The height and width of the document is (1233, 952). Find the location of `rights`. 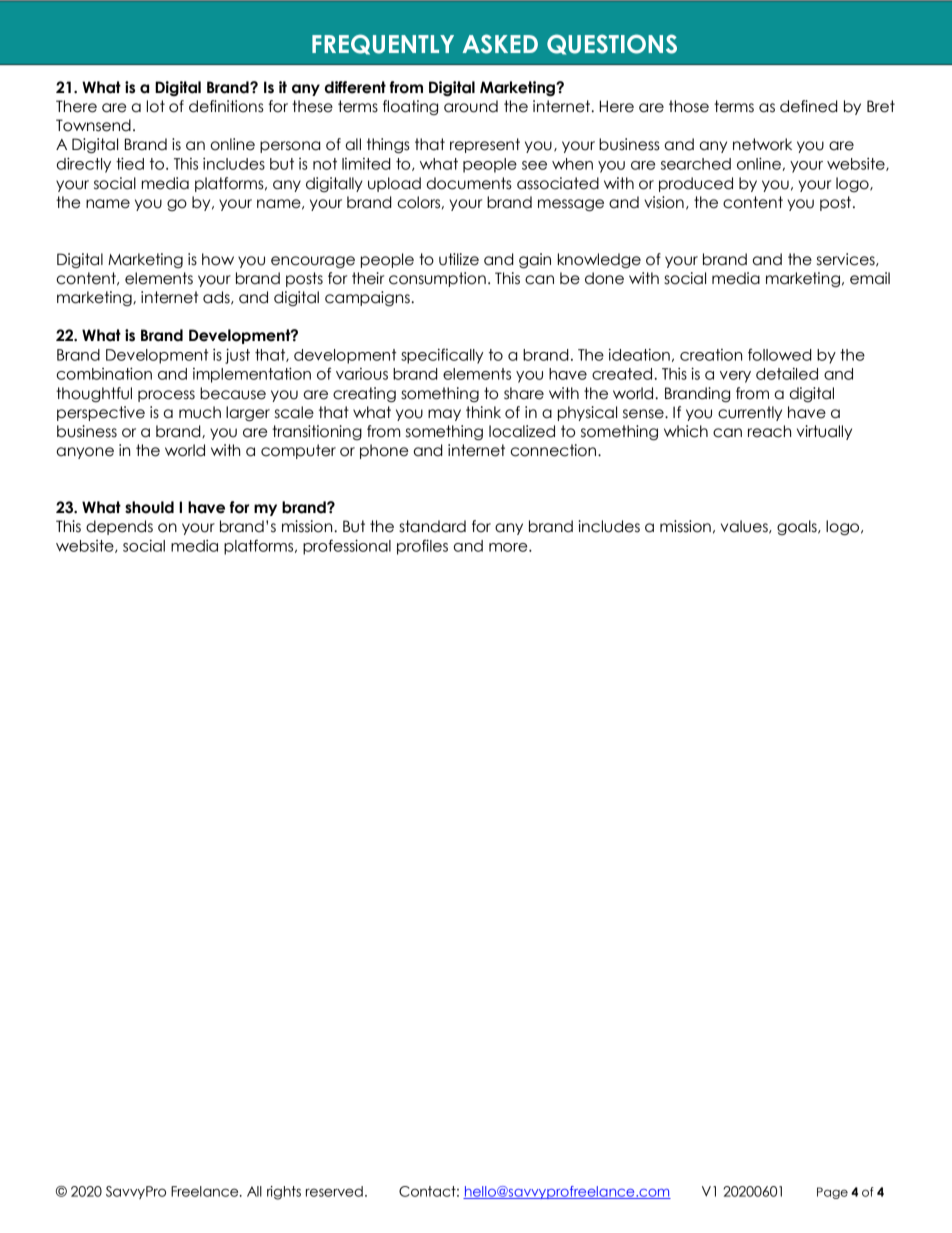

rights is located at coordinates (284, 1193).
